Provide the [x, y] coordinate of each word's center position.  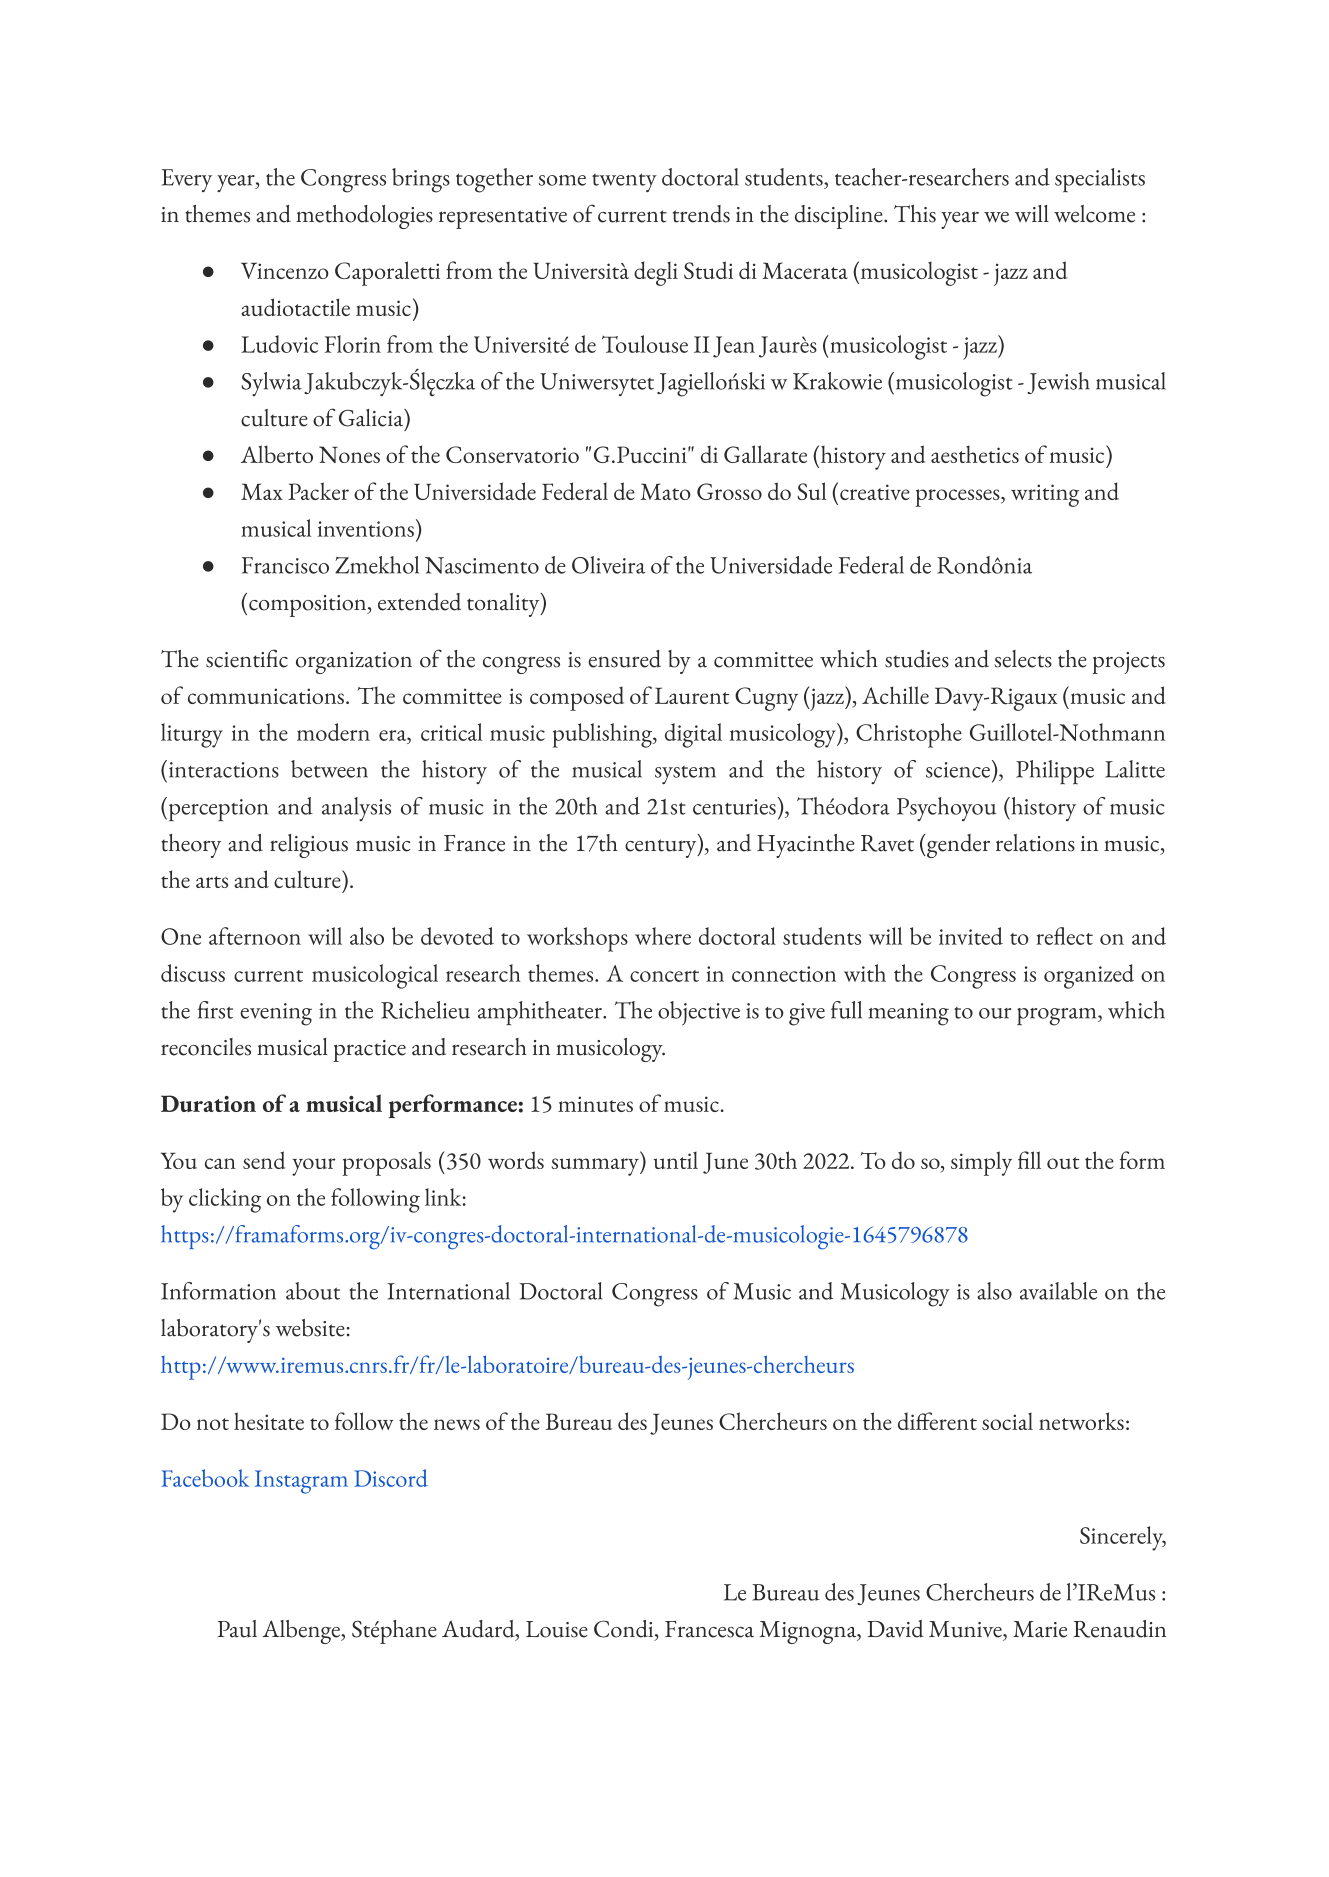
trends [701, 214]
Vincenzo [285, 270]
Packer [318, 491]
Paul [237, 1629]
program [1058, 1017]
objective [699, 1013]
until [676, 1160]
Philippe [1055, 772]
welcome [1094, 214]
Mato [665, 491]
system [685, 775]
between [329, 769]
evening [276, 1014]
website [310, 1328]
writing [1045, 495]
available [1058, 1291]
